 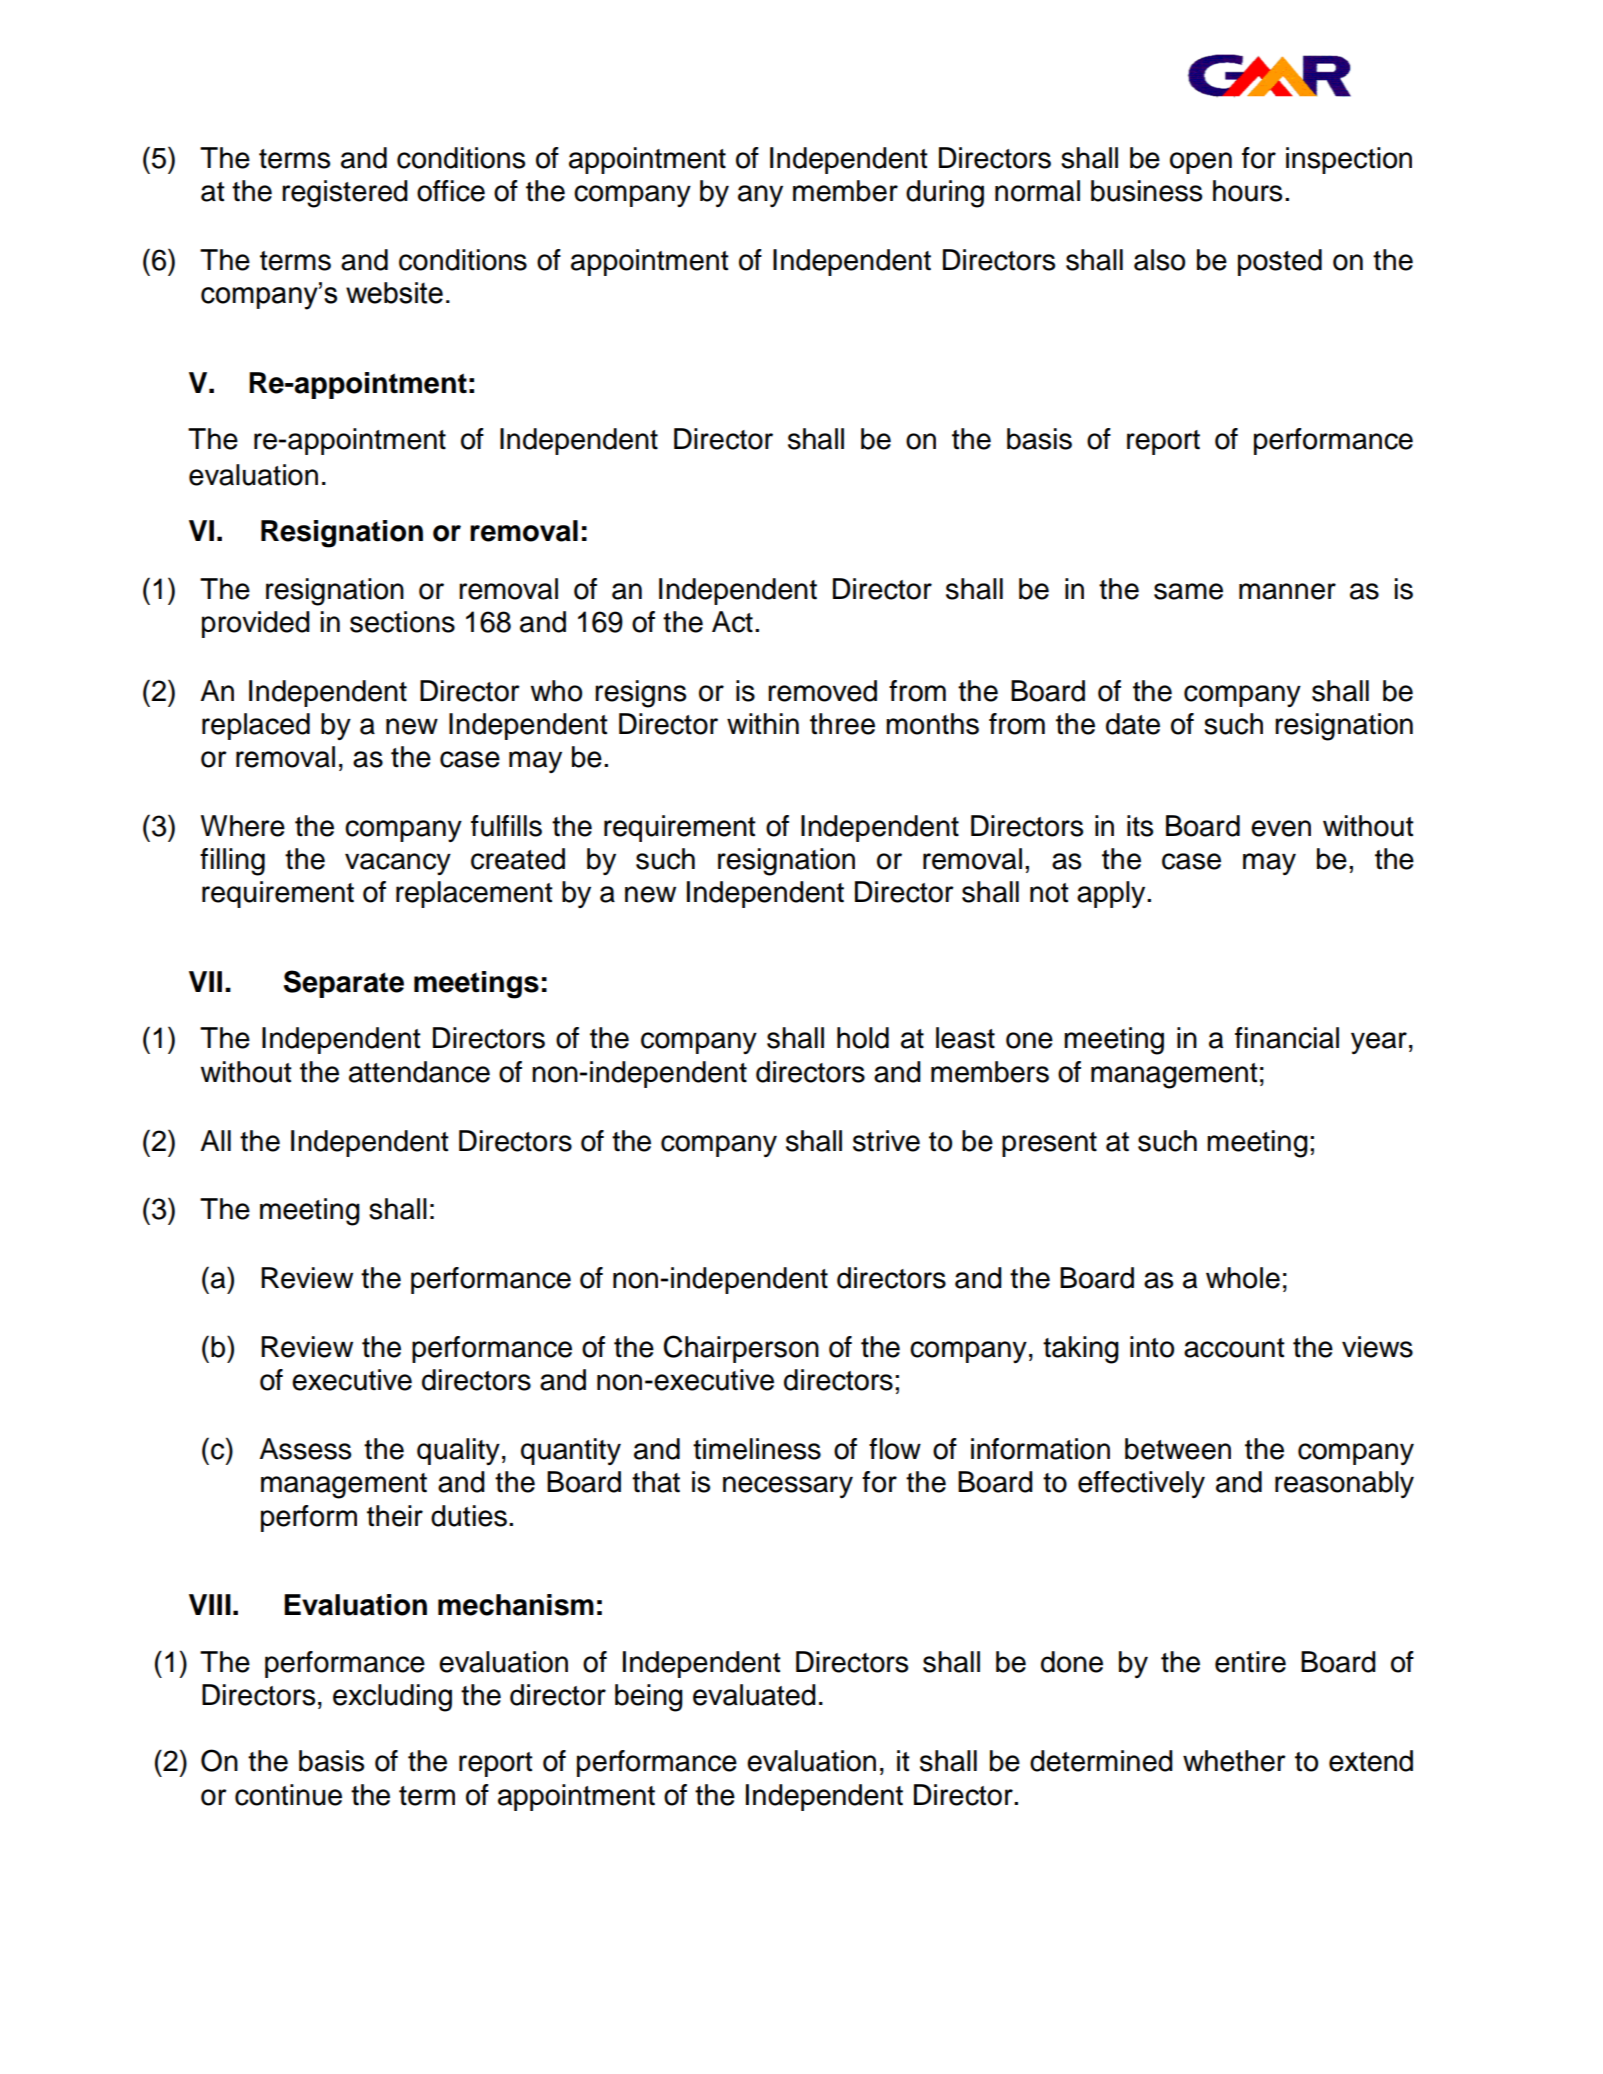 I want to click on during, so click(x=945, y=194).
